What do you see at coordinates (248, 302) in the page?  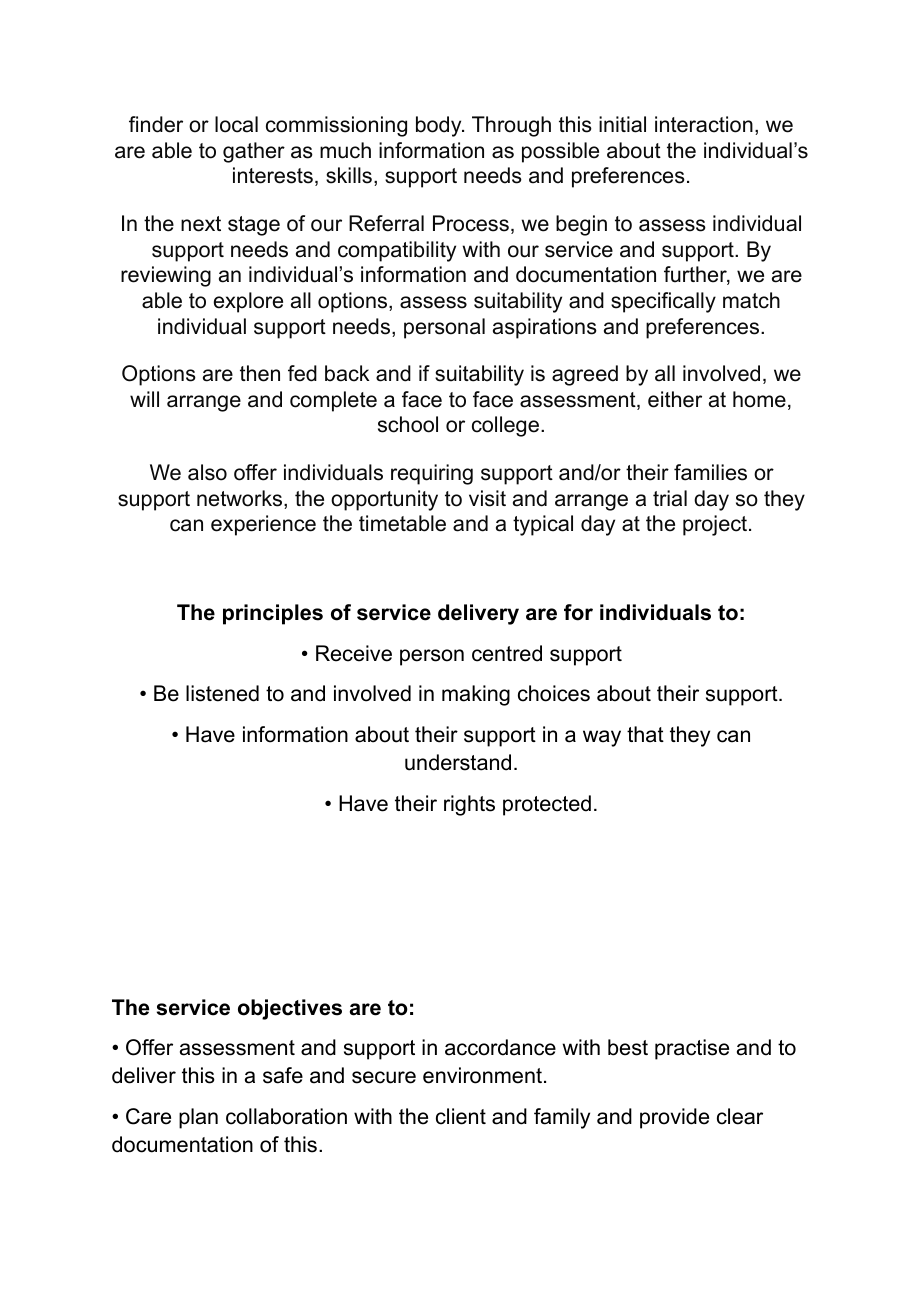 I see `explore` at bounding box center [248, 302].
